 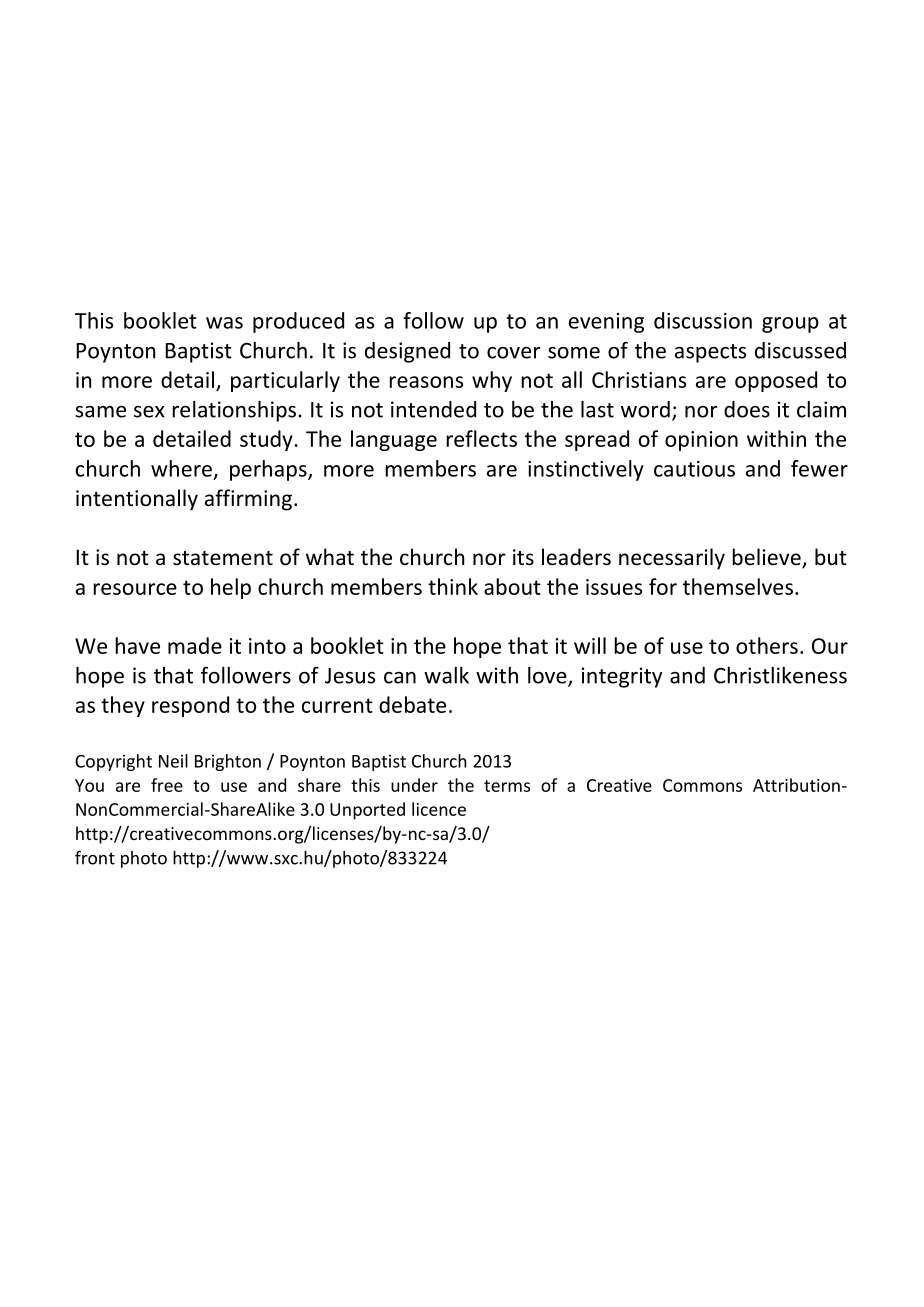 What do you see at coordinates (622, 677) in the document?
I see `integrity` at bounding box center [622, 677].
